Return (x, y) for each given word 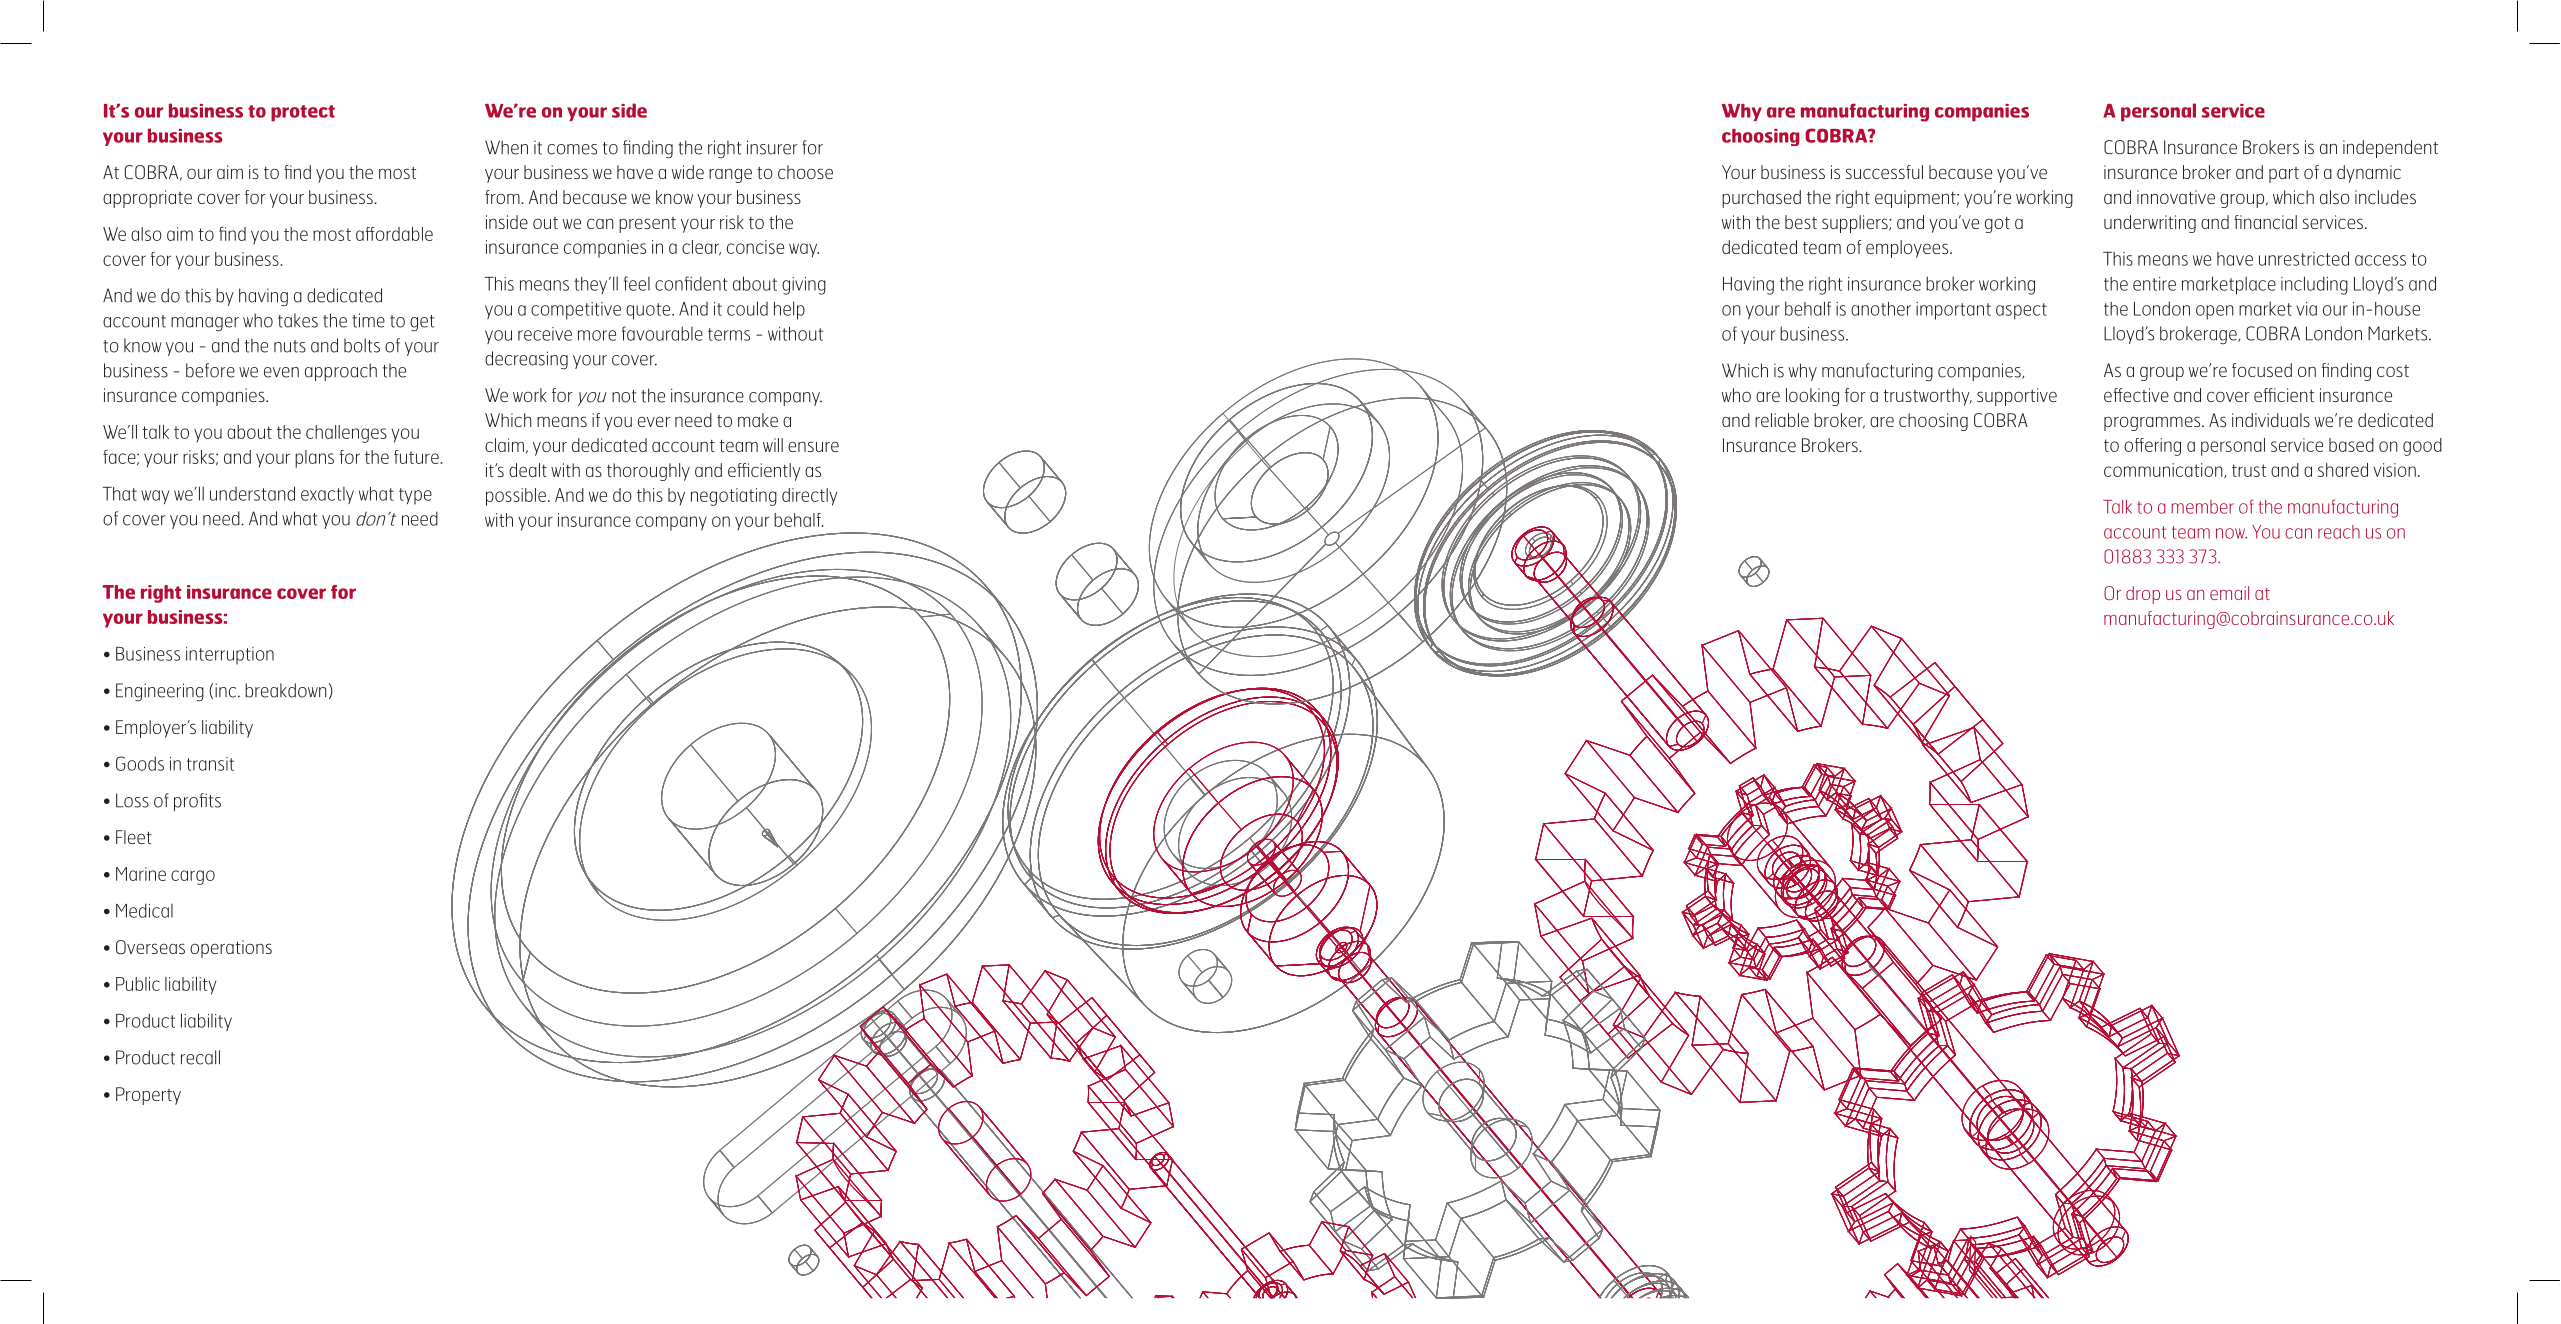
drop (2143, 595)
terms (729, 334)
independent (2390, 149)
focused (2262, 370)
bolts (362, 345)
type (415, 496)
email (2229, 593)
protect (303, 113)
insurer (772, 147)
